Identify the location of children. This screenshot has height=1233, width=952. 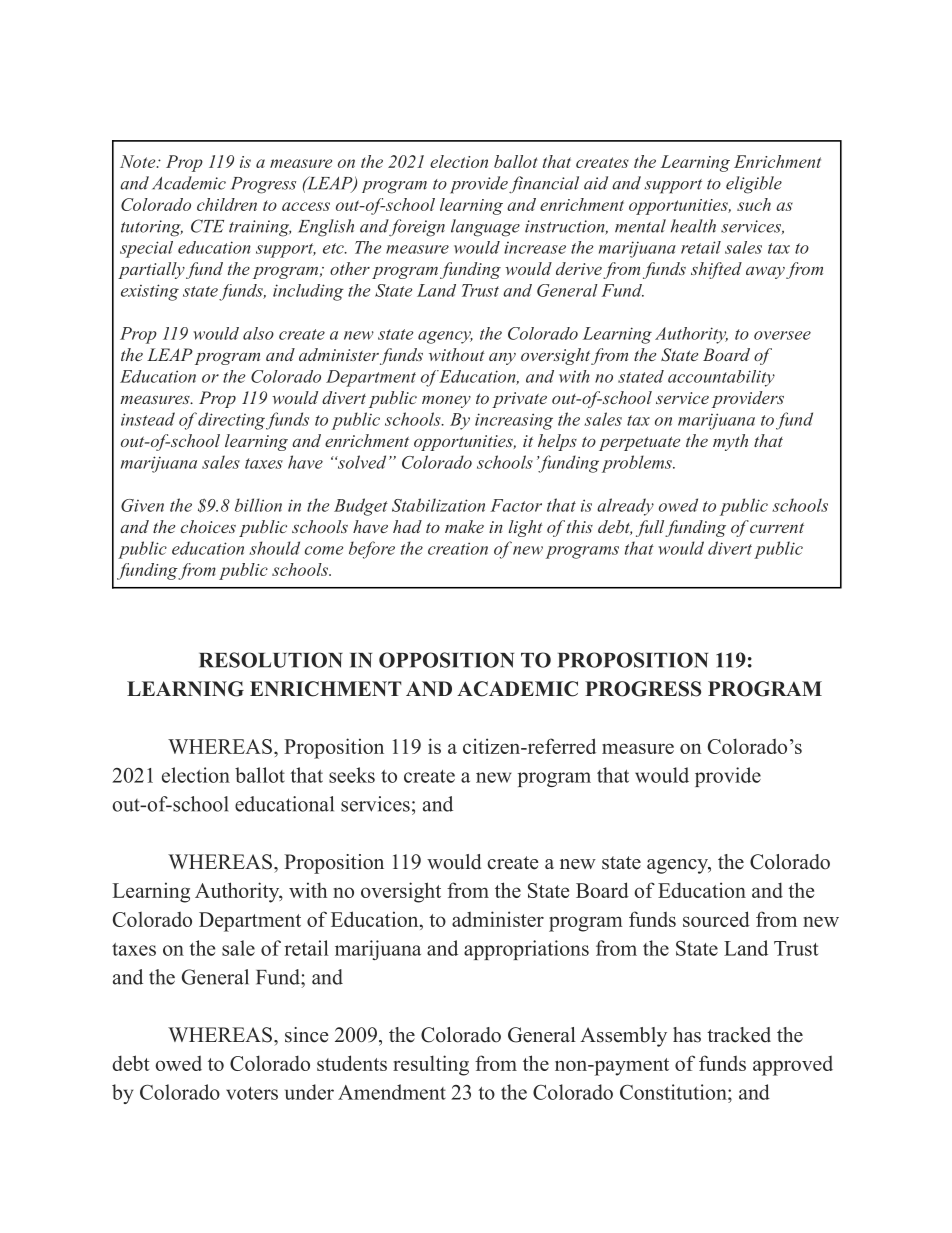
(227, 204).
